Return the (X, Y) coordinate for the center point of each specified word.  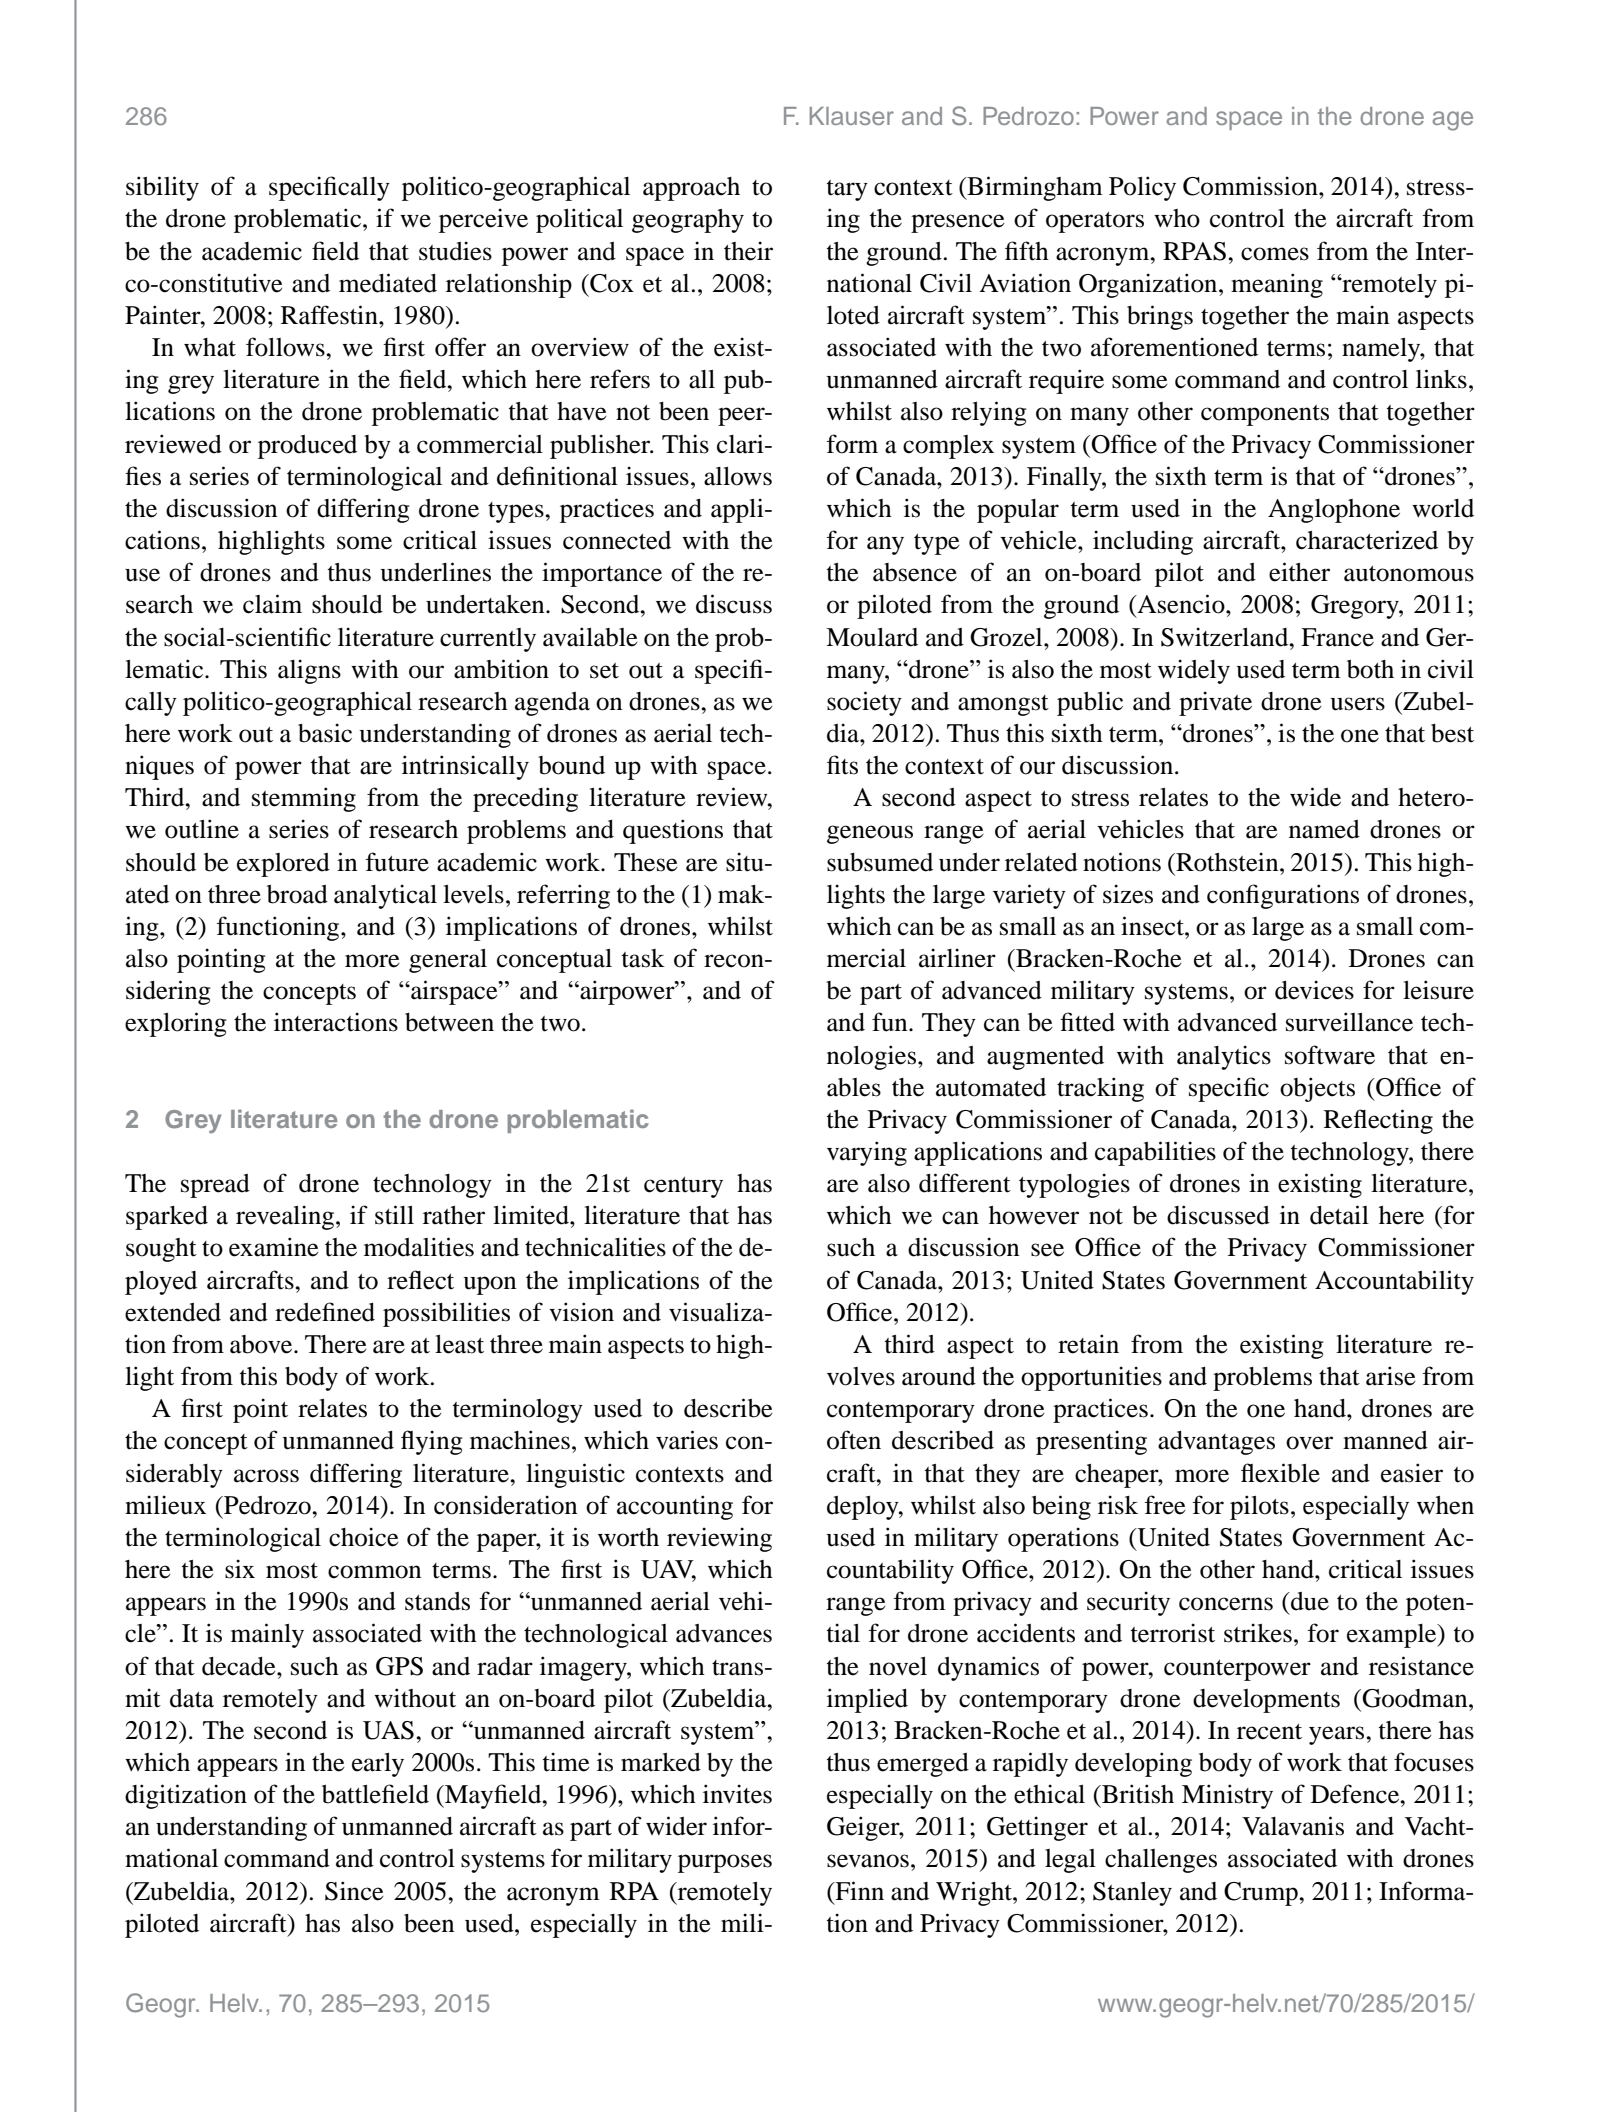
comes (1275, 254)
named (1324, 829)
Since (354, 1891)
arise (1391, 1376)
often (854, 1440)
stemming (304, 799)
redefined (325, 1312)
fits (842, 765)
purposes (725, 1863)
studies (455, 251)
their (748, 251)
